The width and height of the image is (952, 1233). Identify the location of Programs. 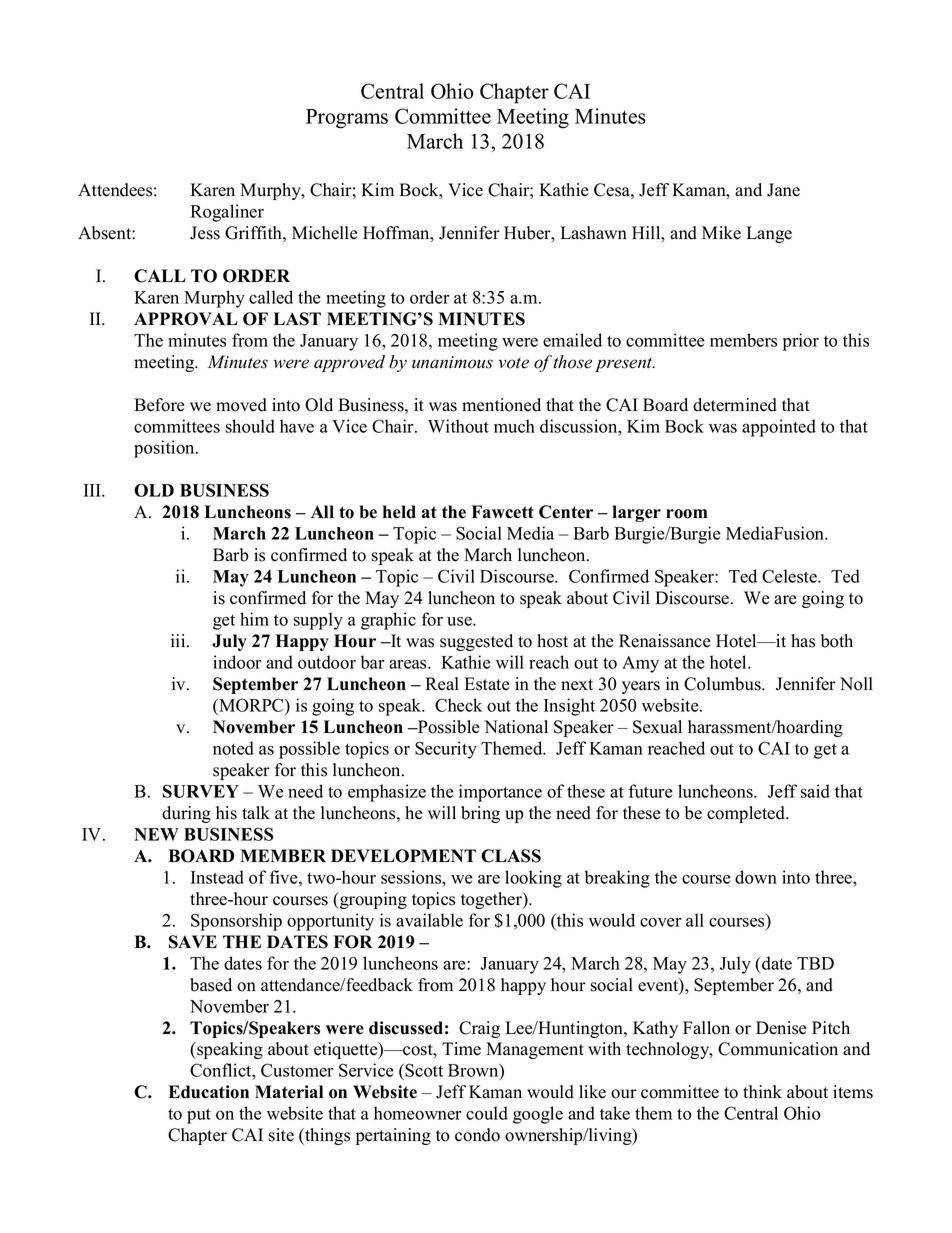
(347, 119).
